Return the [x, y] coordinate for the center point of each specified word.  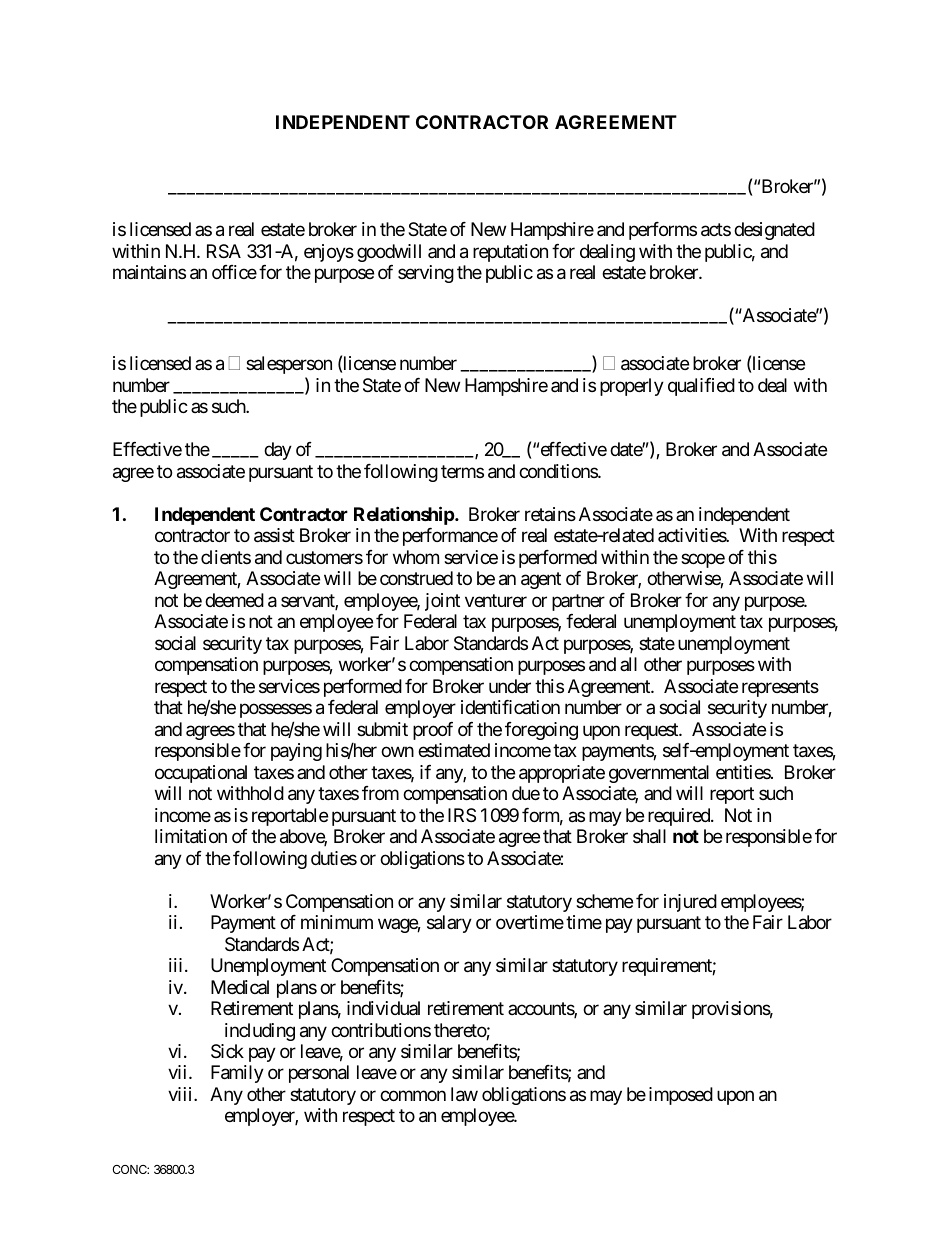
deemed [234, 600]
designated [774, 231]
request [652, 731]
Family [237, 1074]
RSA [224, 251]
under [510, 686]
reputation [510, 253]
